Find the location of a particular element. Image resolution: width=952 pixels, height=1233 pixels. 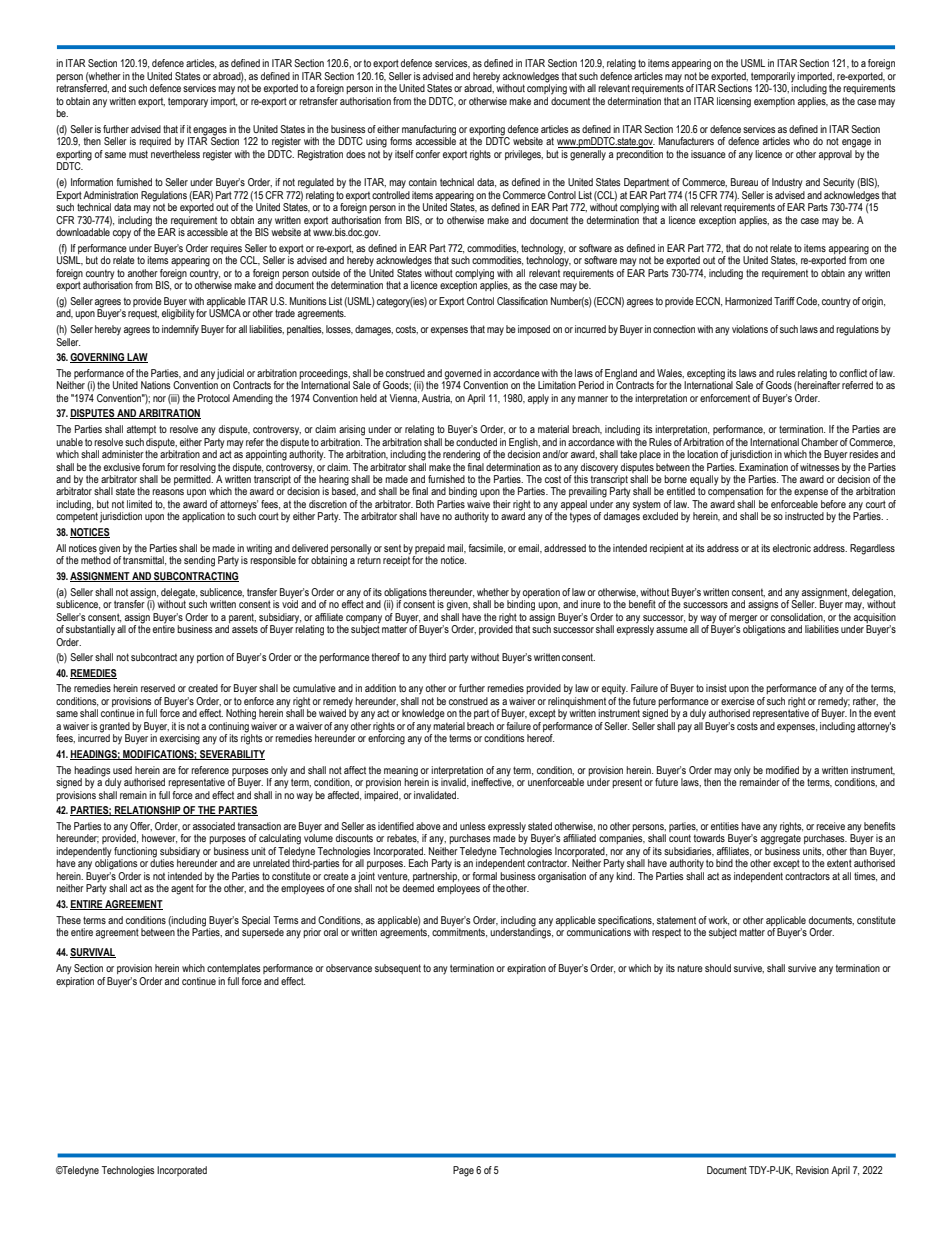

Revision is located at coordinates (812, 1170).
